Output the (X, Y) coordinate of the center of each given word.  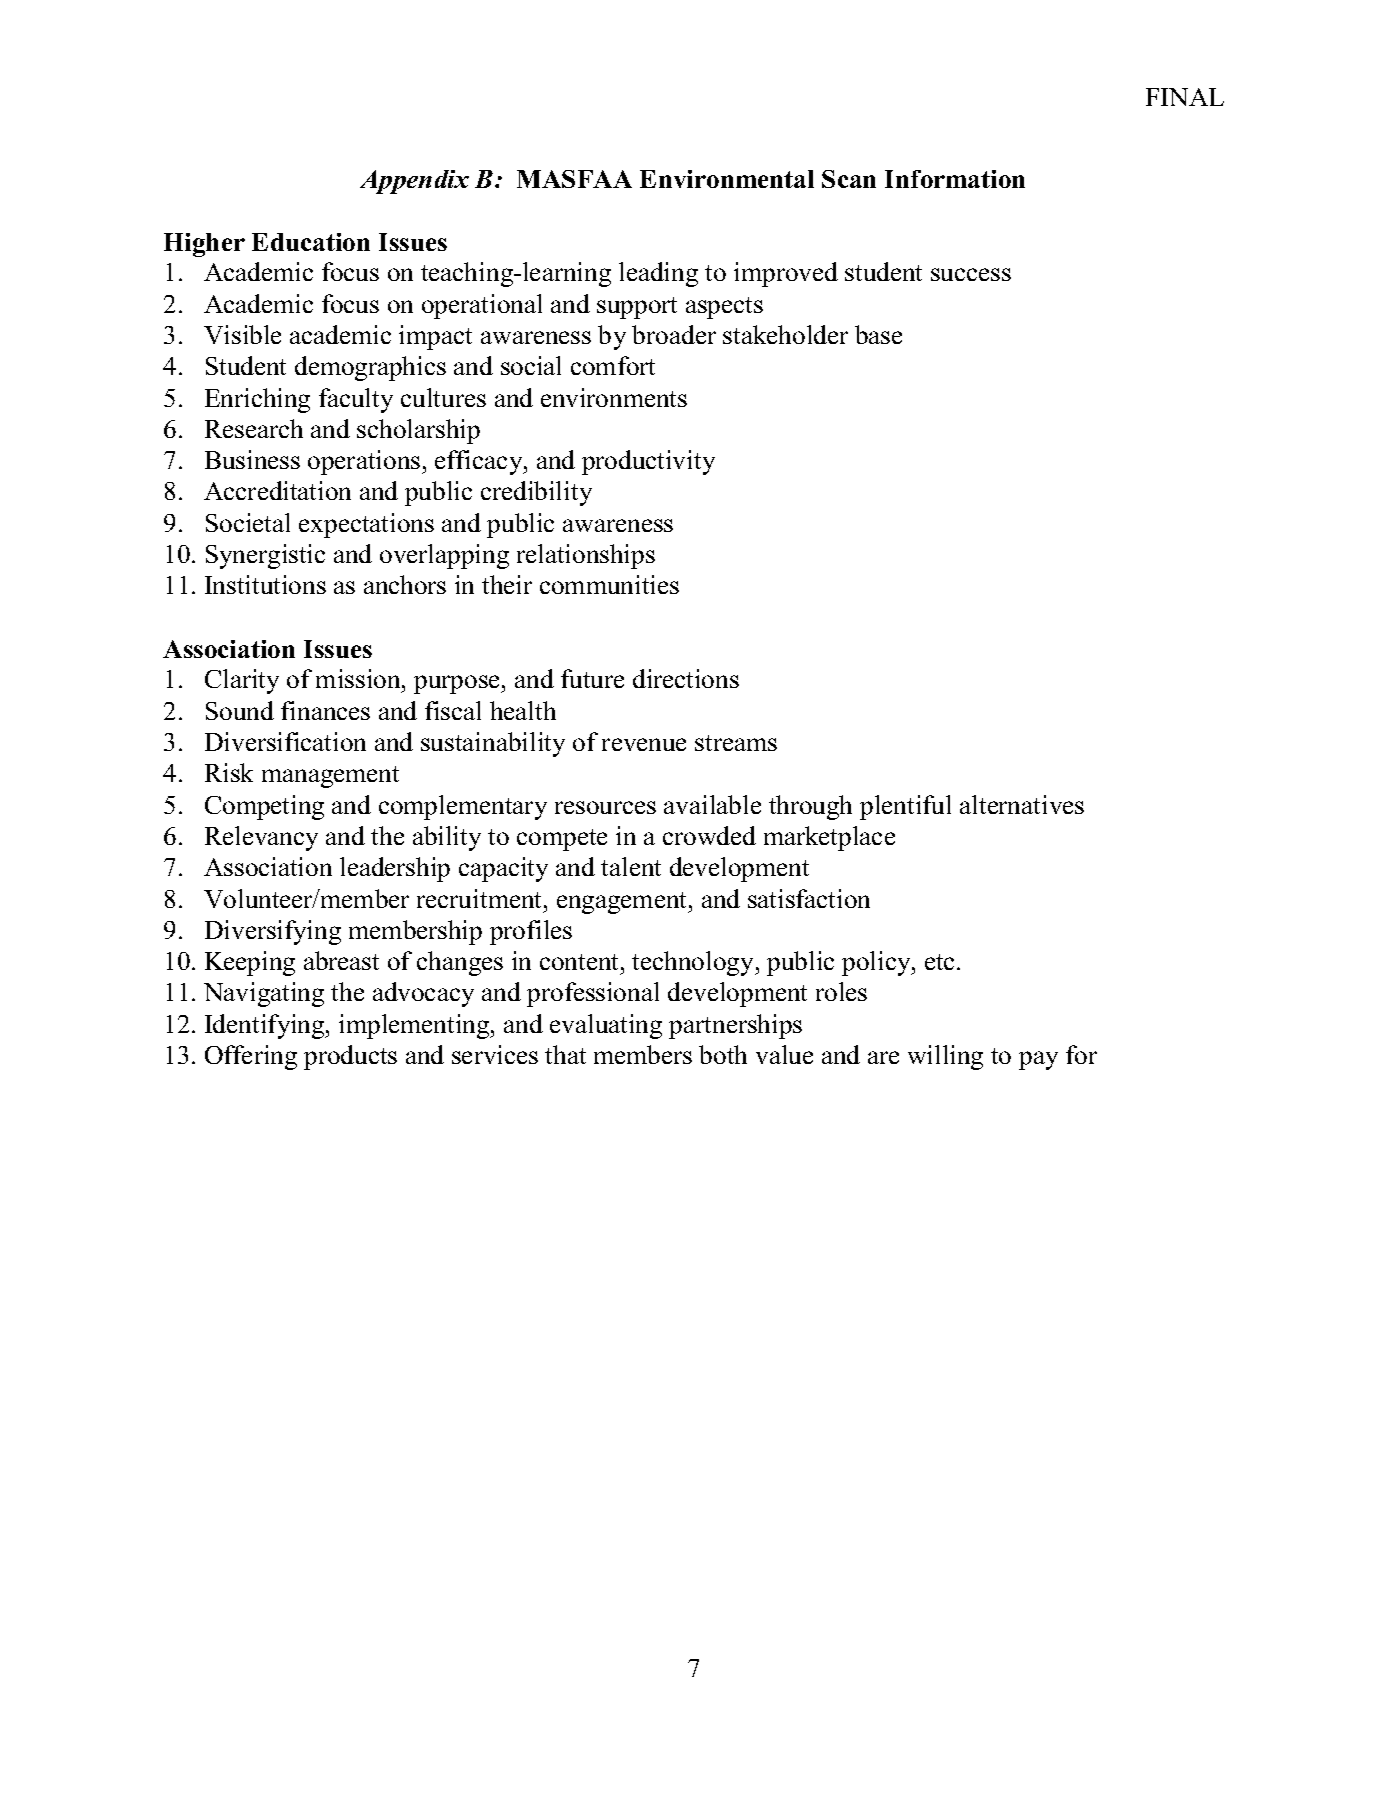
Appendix (414, 182)
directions (686, 678)
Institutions (265, 584)
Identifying (266, 1026)
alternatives (1022, 804)
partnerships (735, 1026)
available (712, 804)
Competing (264, 807)
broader (674, 334)
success (971, 274)
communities (609, 584)
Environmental (727, 179)
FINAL (1185, 97)
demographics (370, 368)
